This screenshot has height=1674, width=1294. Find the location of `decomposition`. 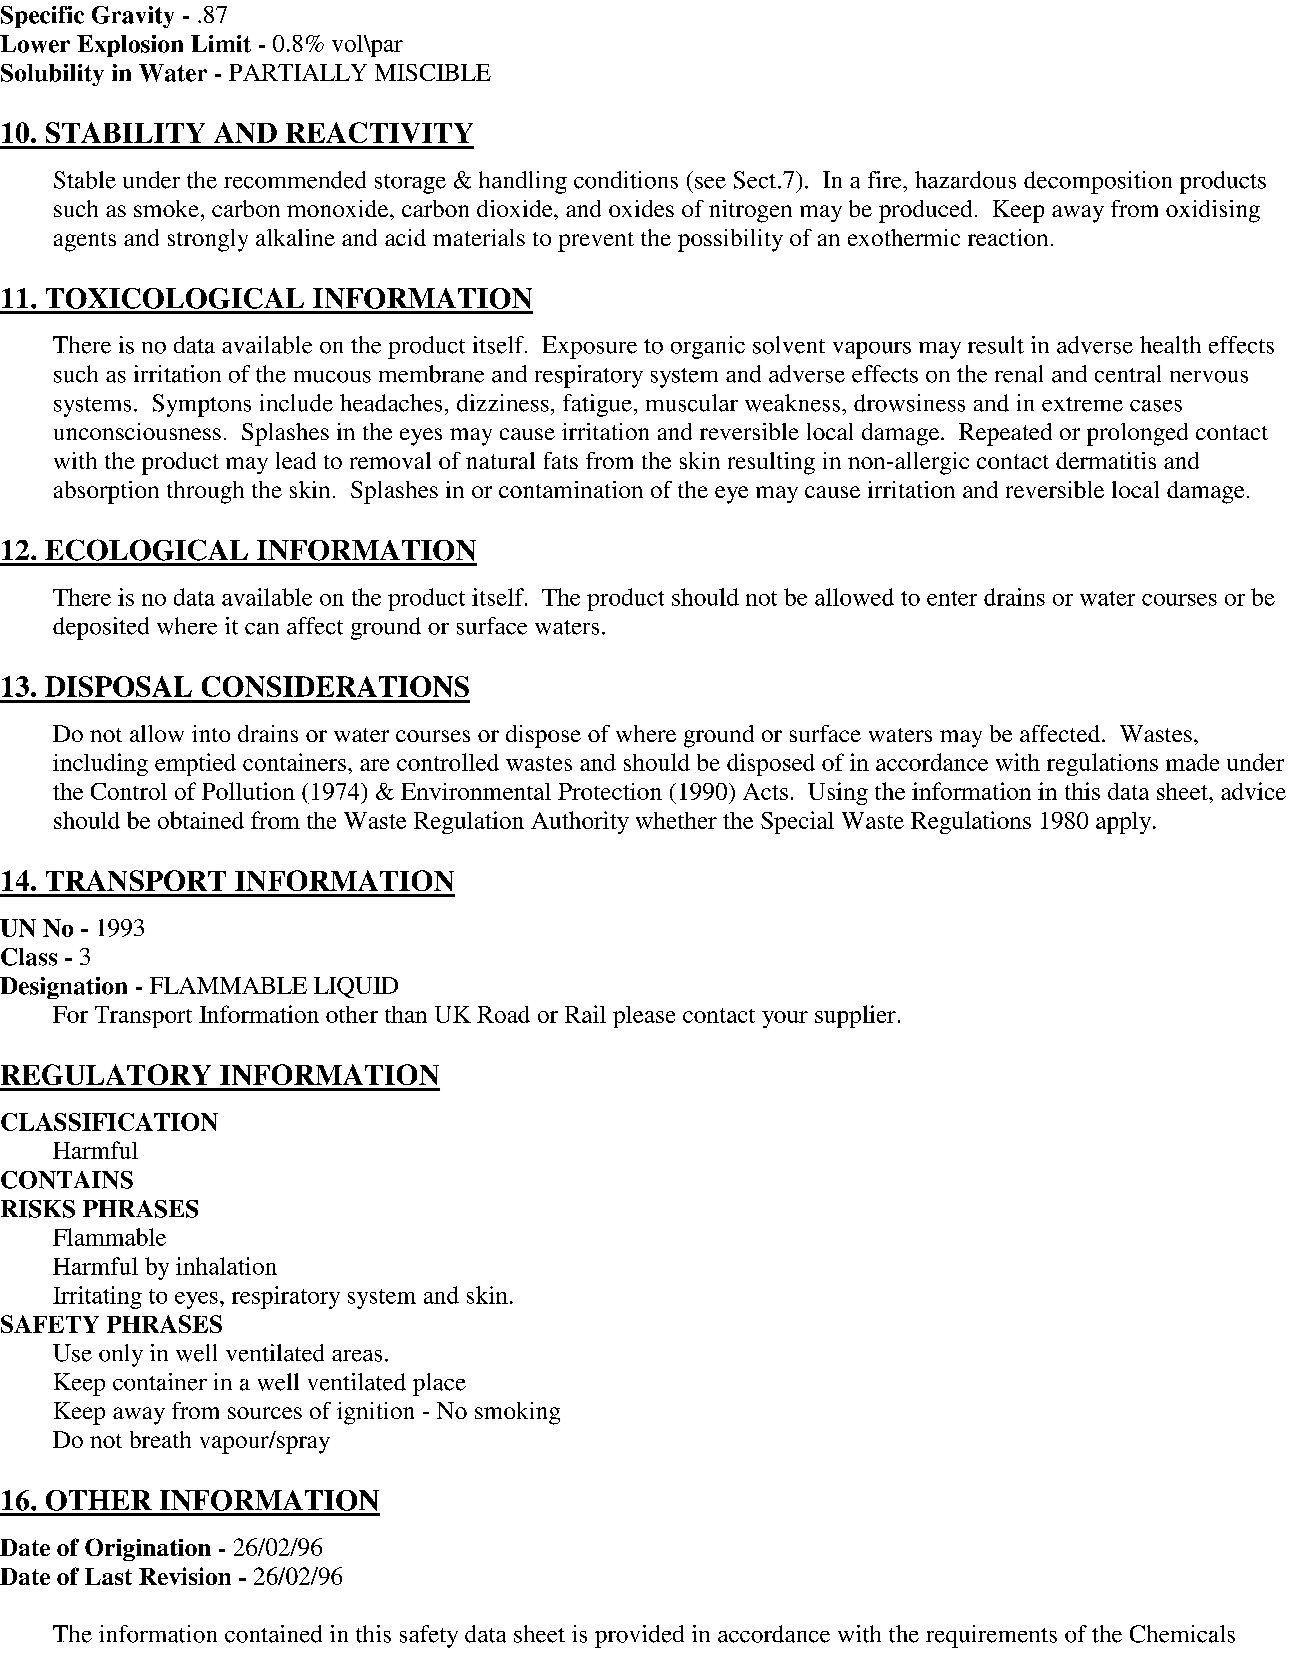

decomposition is located at coordinates (1098, 182).
